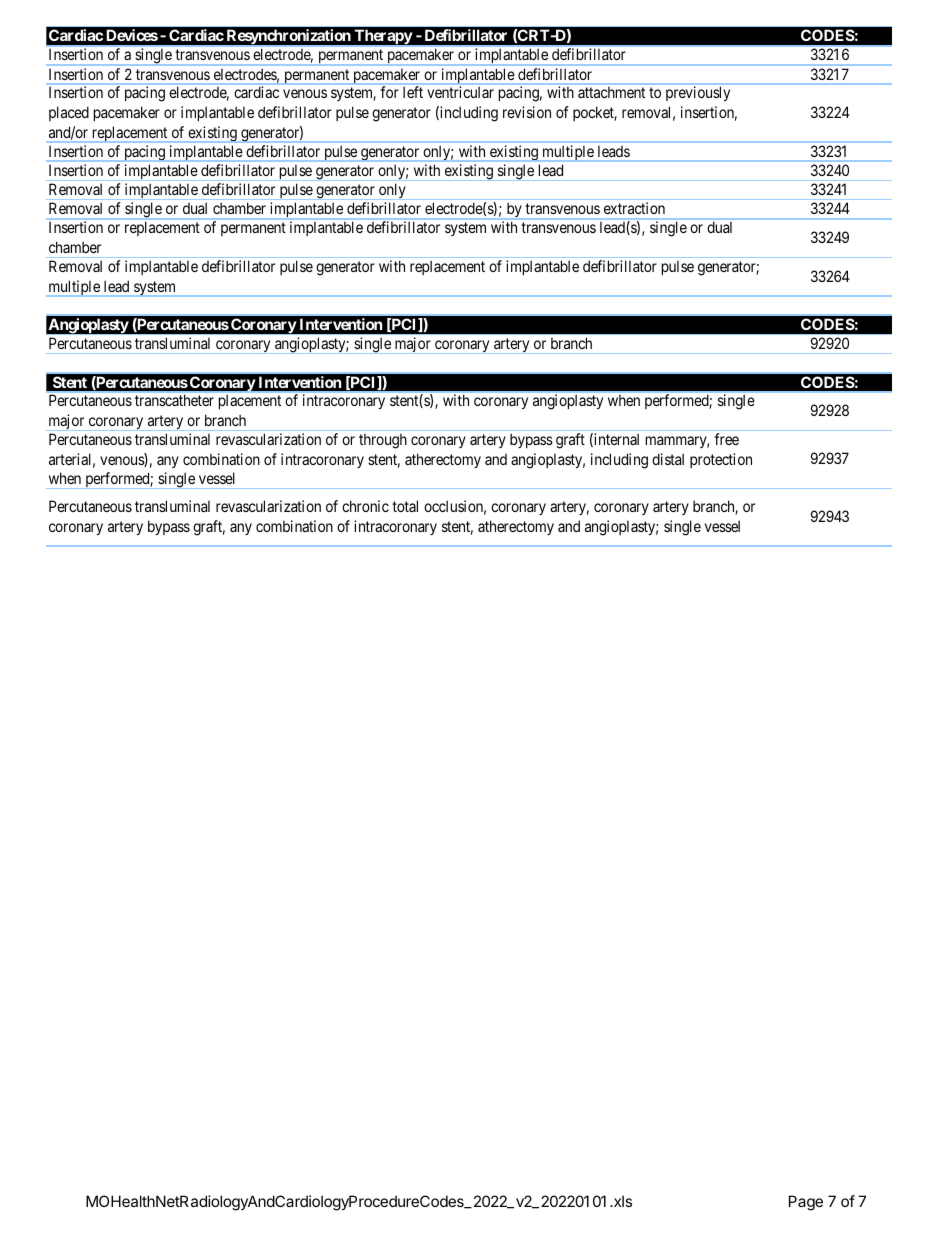 The width and height of the screenshot is (952, 1233). What do you see at coordinates (721, 460) in the screenshot?
I see `protection` at bounding box center [721, 460].
